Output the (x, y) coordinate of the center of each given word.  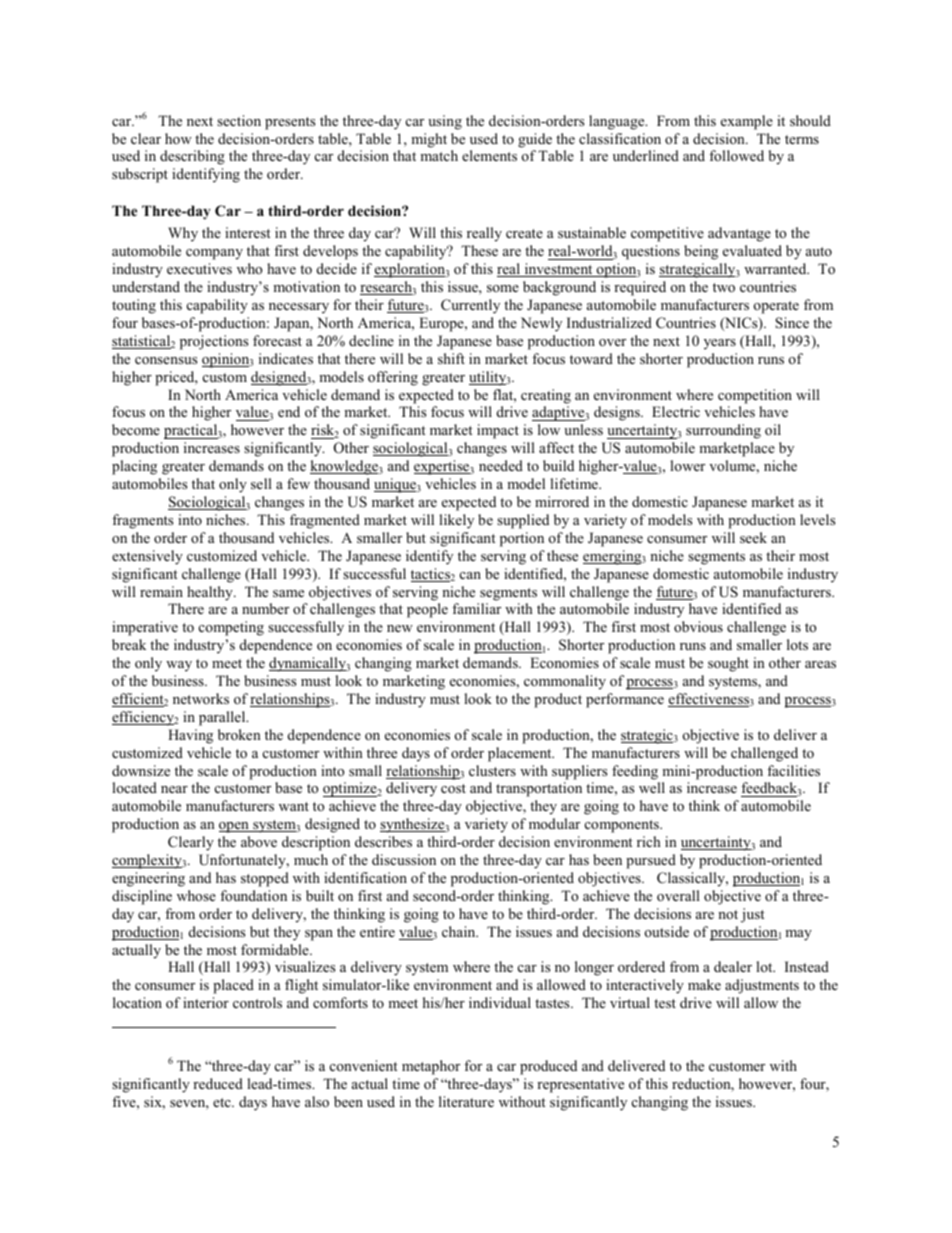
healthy (211, 593)
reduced (218, 1083)
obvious (698, 626)
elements (489, 155)
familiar (476, 608)
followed (736, 155)
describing (192, 157)
